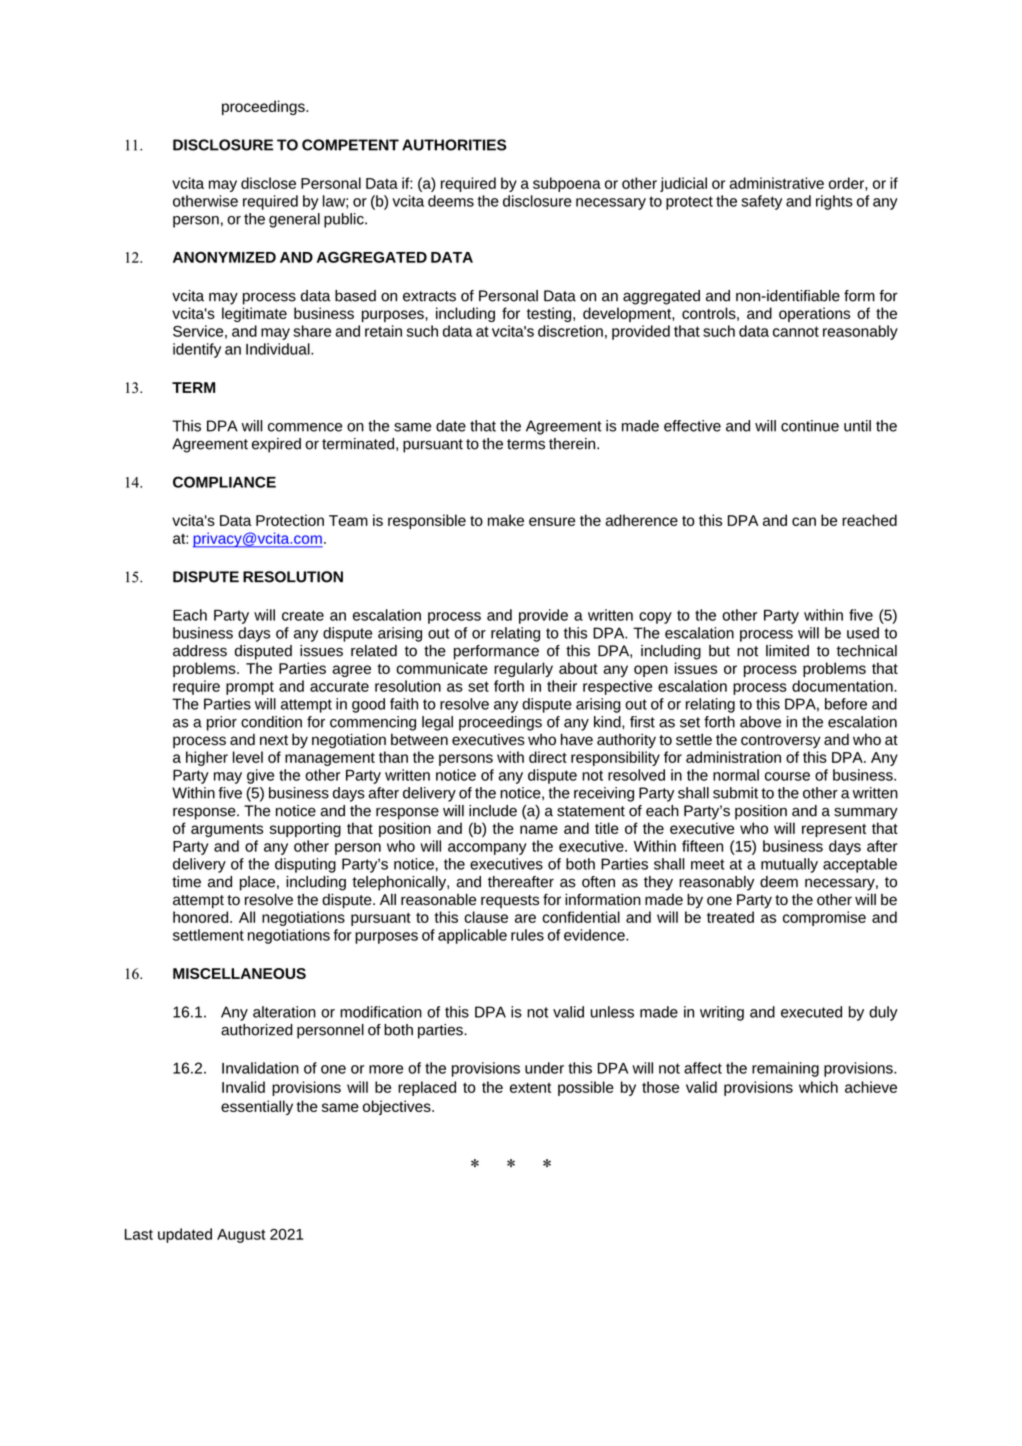 The image size is (1022, 1446). I want to click on disclose, so click(268, 183).
